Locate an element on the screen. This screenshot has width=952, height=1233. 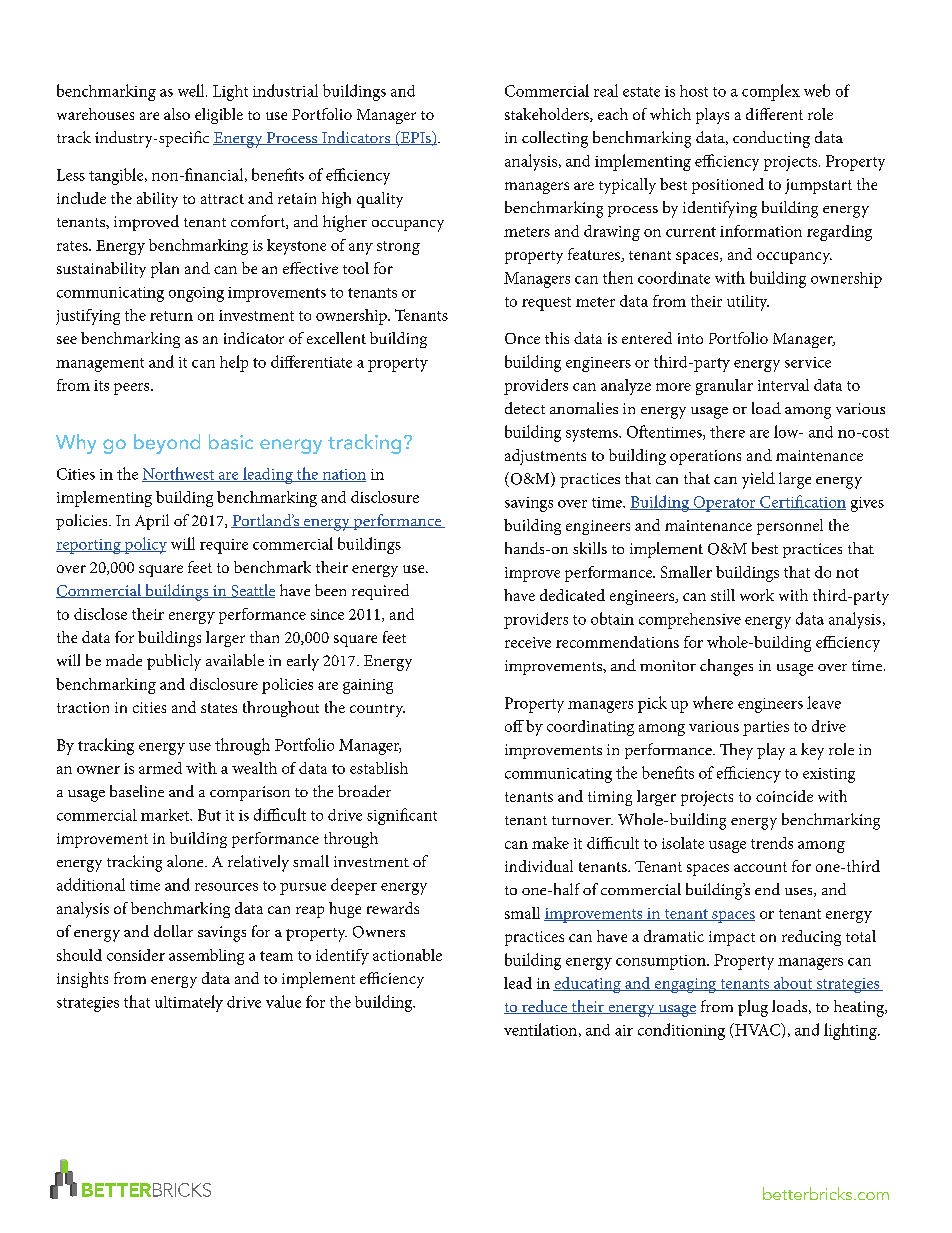
armed is located at coordinates (160, 768).
